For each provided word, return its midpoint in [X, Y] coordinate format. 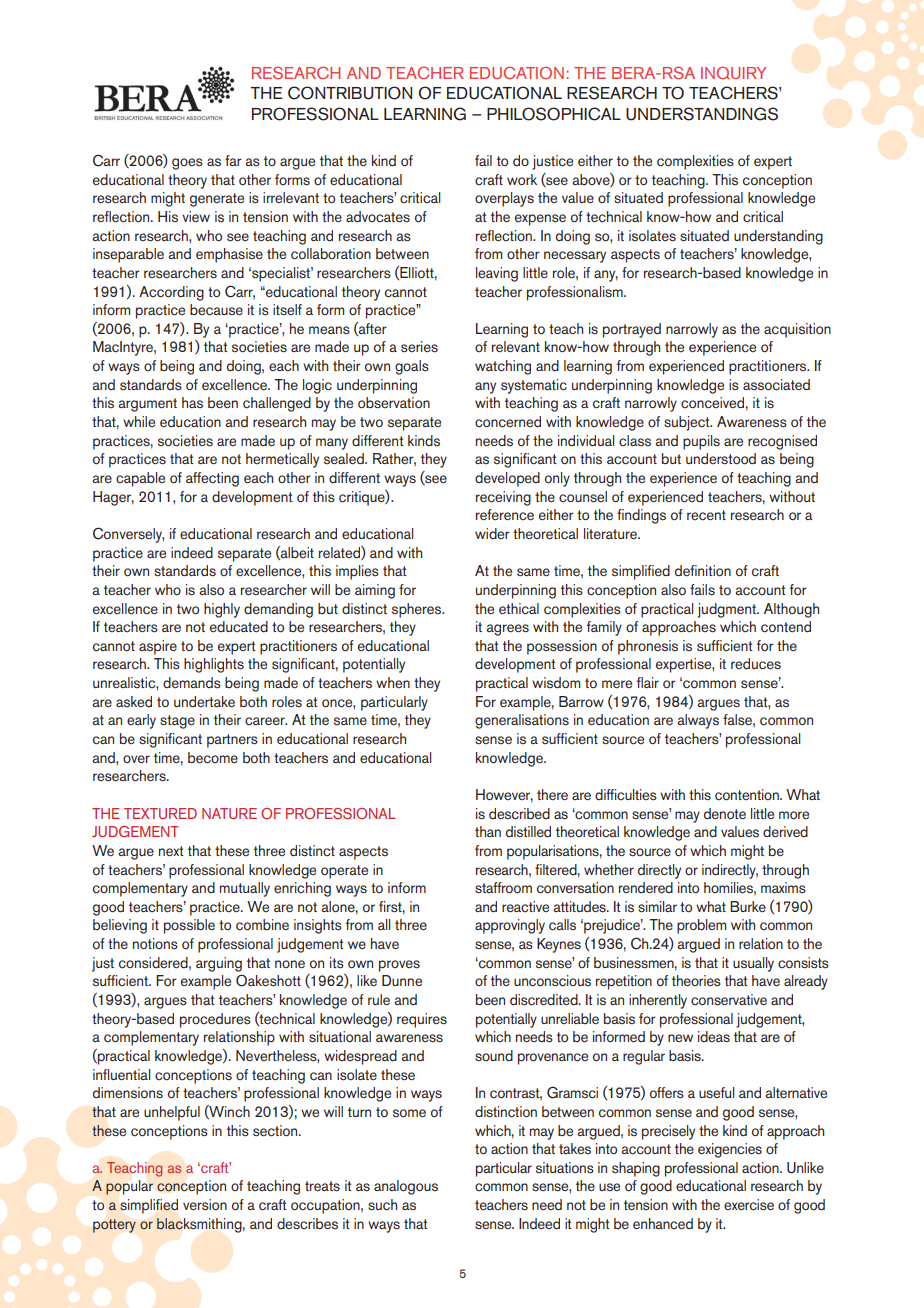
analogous [406, 1187]
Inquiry [733, 72]
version [205, 1205]
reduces [756, 664]
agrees [507, 630]
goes [187, 164]
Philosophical [554, 114]
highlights [214, 665]
